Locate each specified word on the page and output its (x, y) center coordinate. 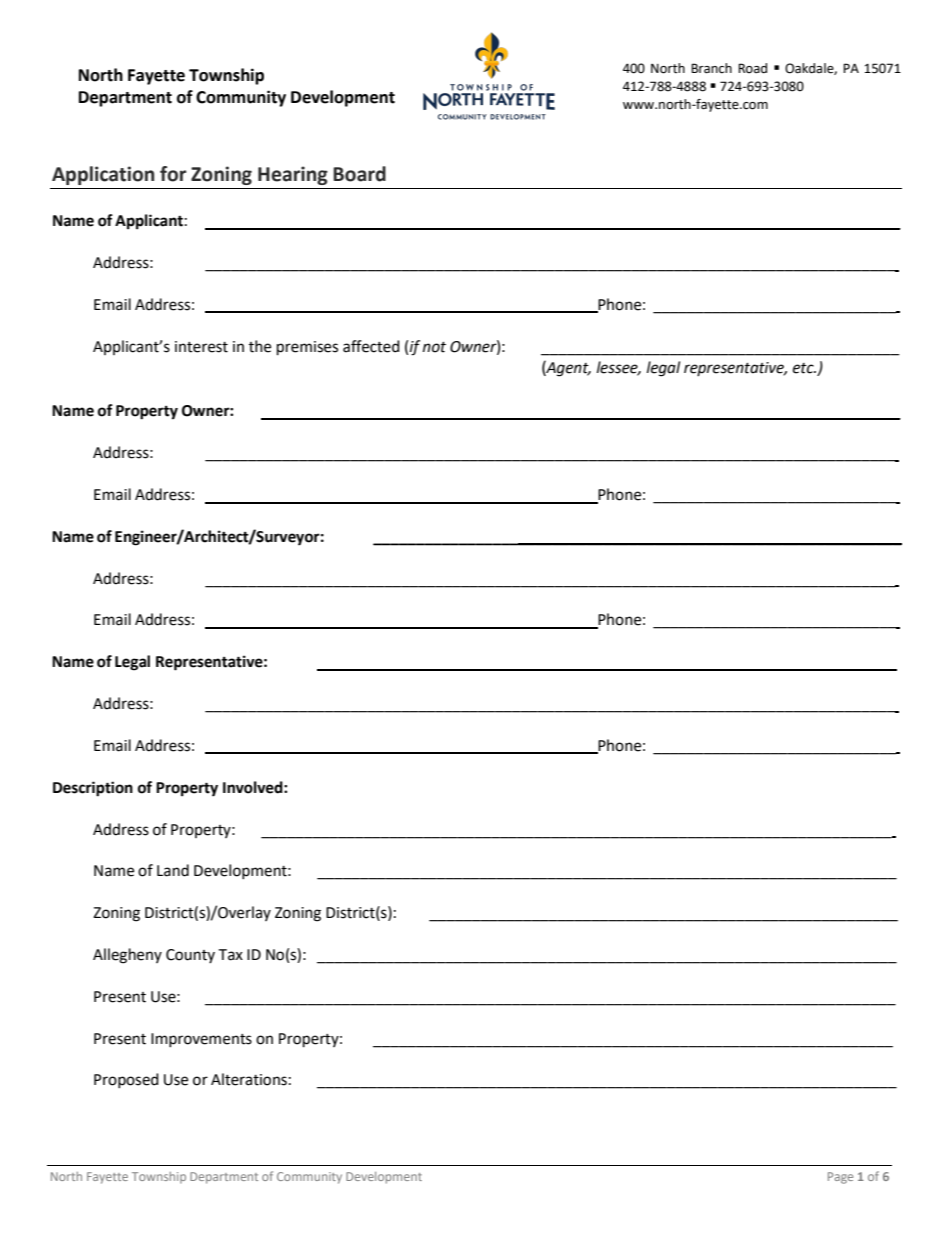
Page (840, 1178)
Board (359, 174)
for (173, 174)
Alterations (249, 1079)
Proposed (126, 1080)
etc (804, 368)
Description (93, 789)
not (434, 347)
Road (752, 68)
